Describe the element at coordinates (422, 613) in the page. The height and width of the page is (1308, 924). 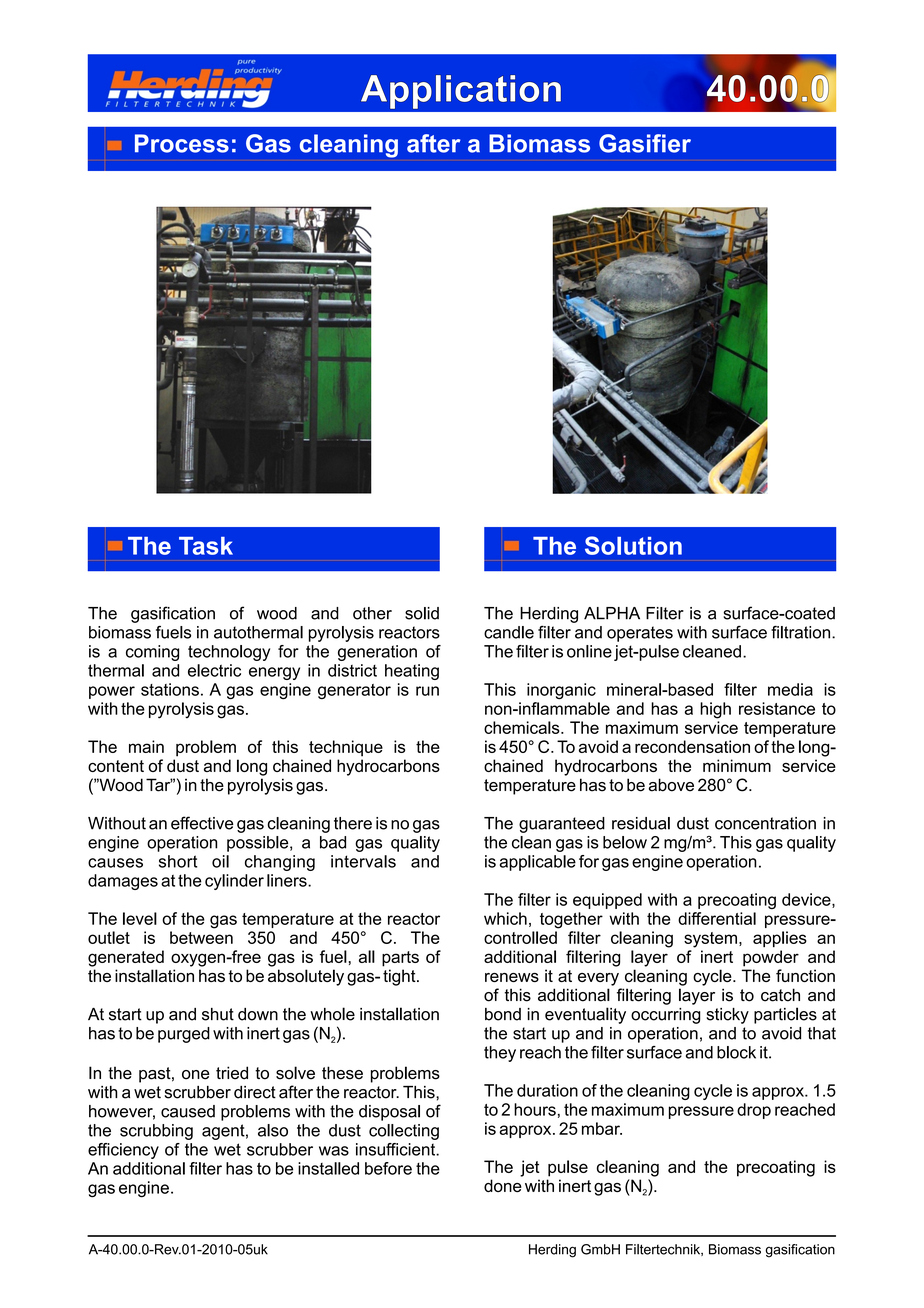
I see `solid` at that location.
